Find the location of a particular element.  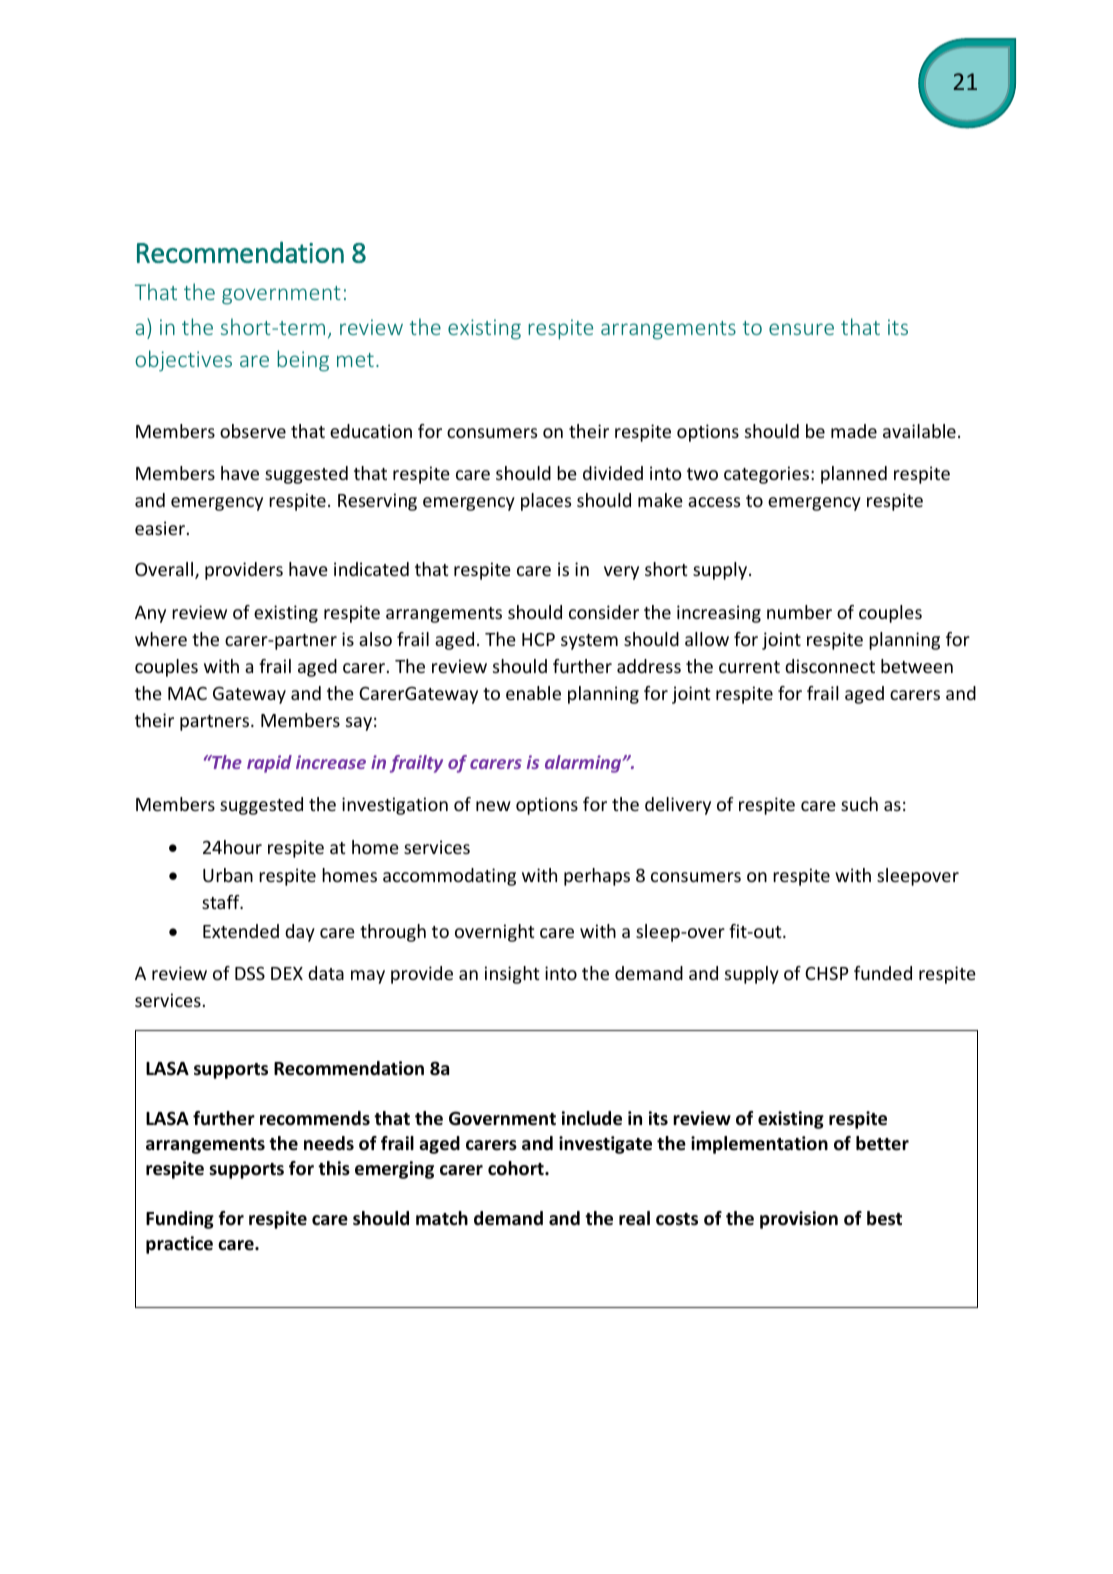

insight is located at coordinates (512, 975).
